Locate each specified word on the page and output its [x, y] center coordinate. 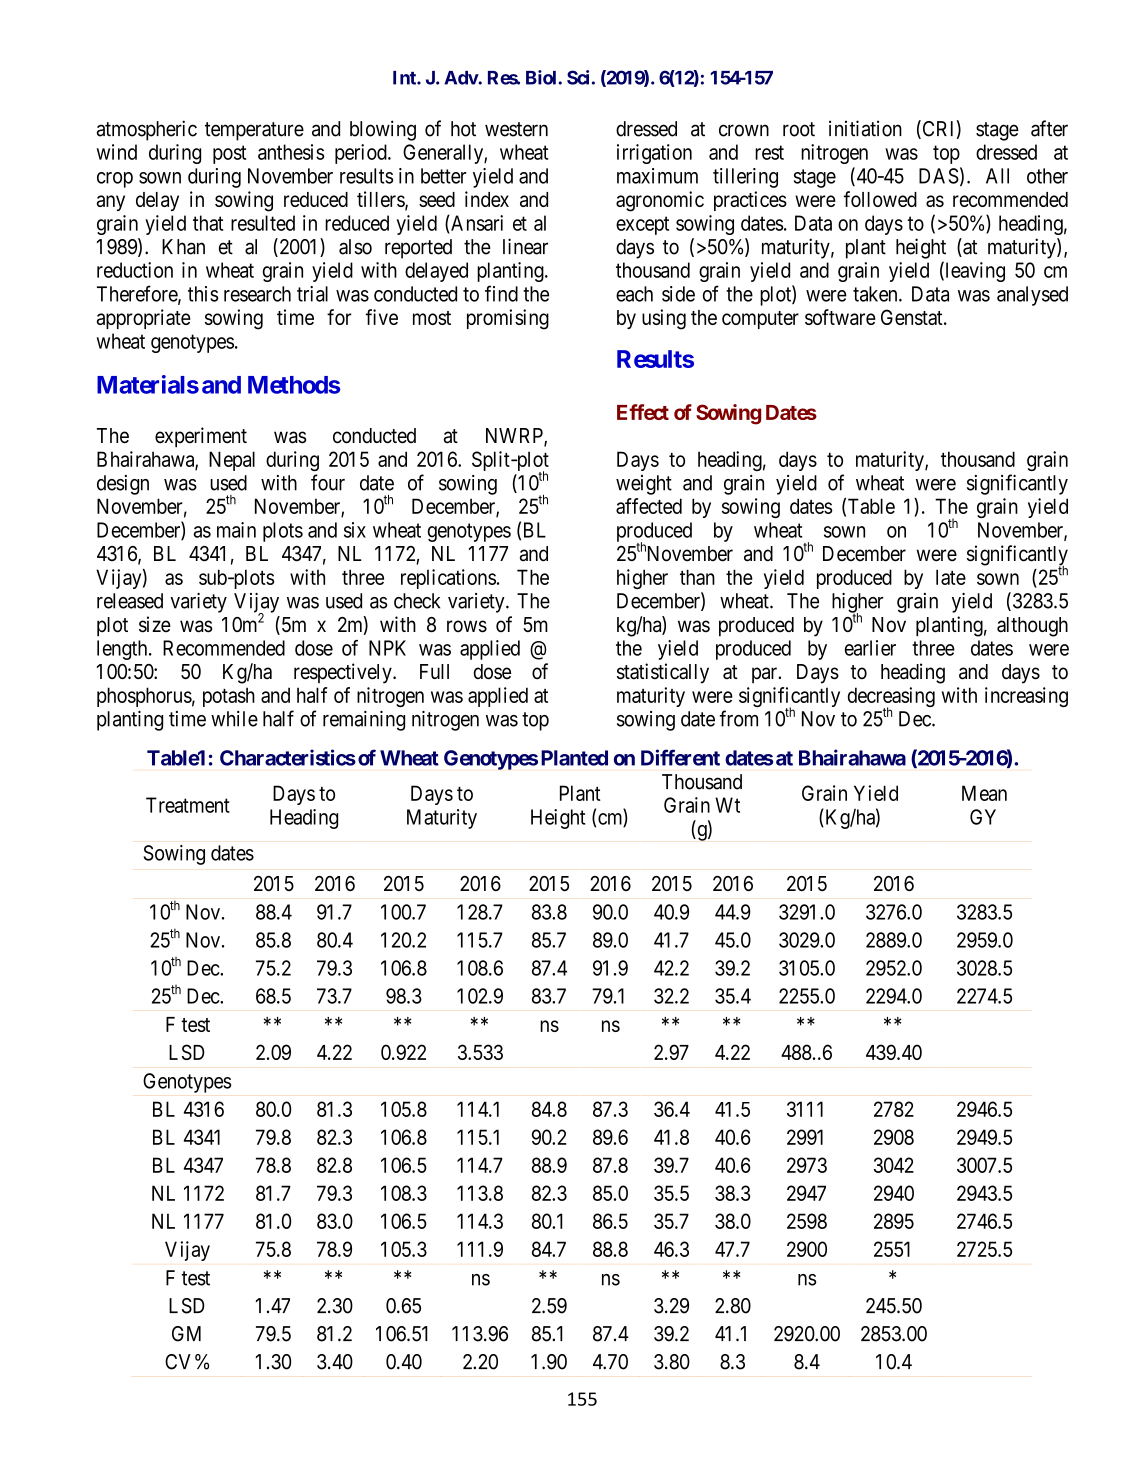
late [951, 577]
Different [680, 757]
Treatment [188, 805]
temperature [254, 131]
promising [508, 319]
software [840, 317]
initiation [865, 128]
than [697, 577]
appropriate [144, 319]
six [355, 530]
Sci [578, 77]
